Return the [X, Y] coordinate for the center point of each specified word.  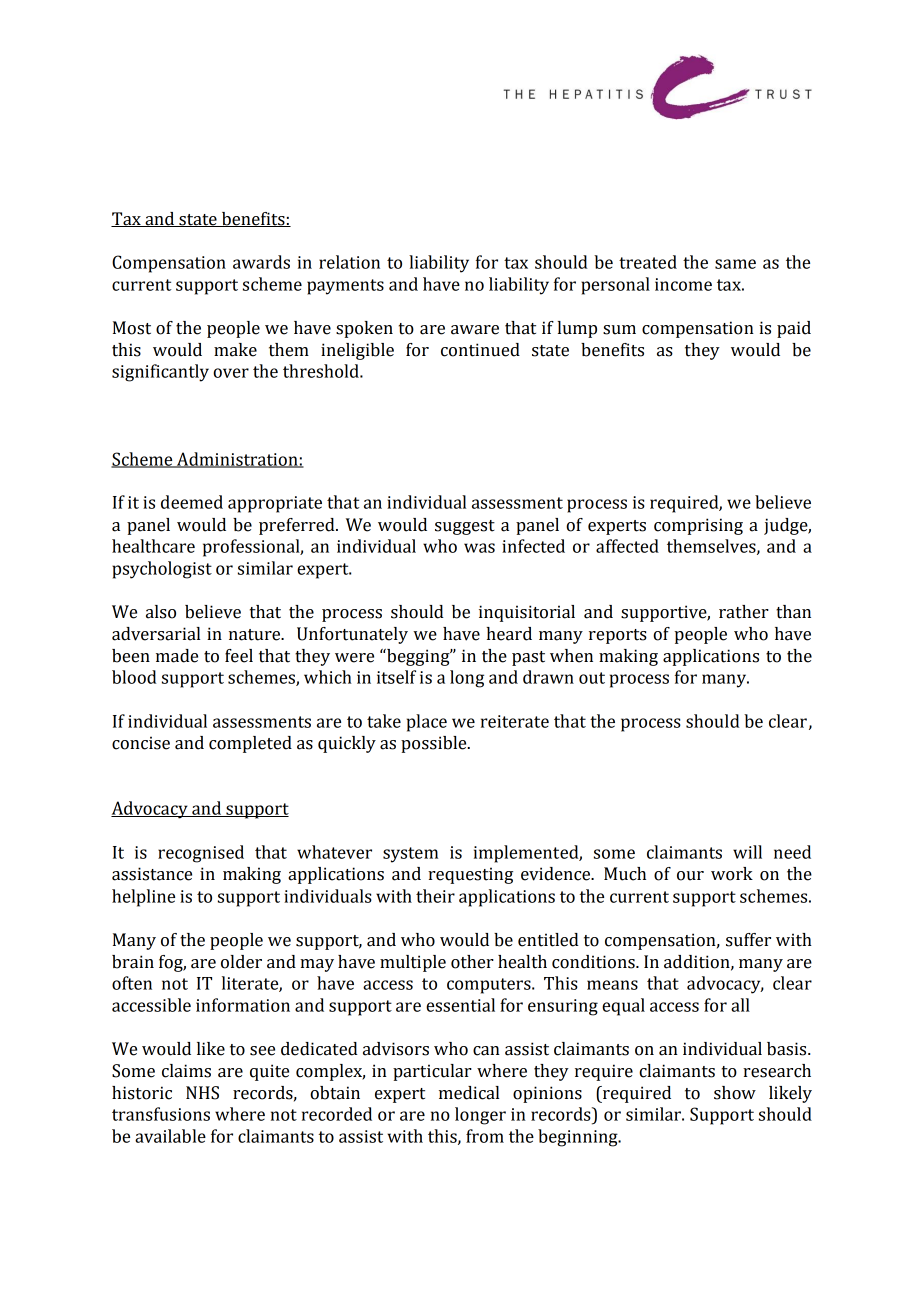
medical [469, 1093]
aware [475, 330]
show [735, 1093]
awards [261, 262]
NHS [202, 1093]
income [683, 284]
